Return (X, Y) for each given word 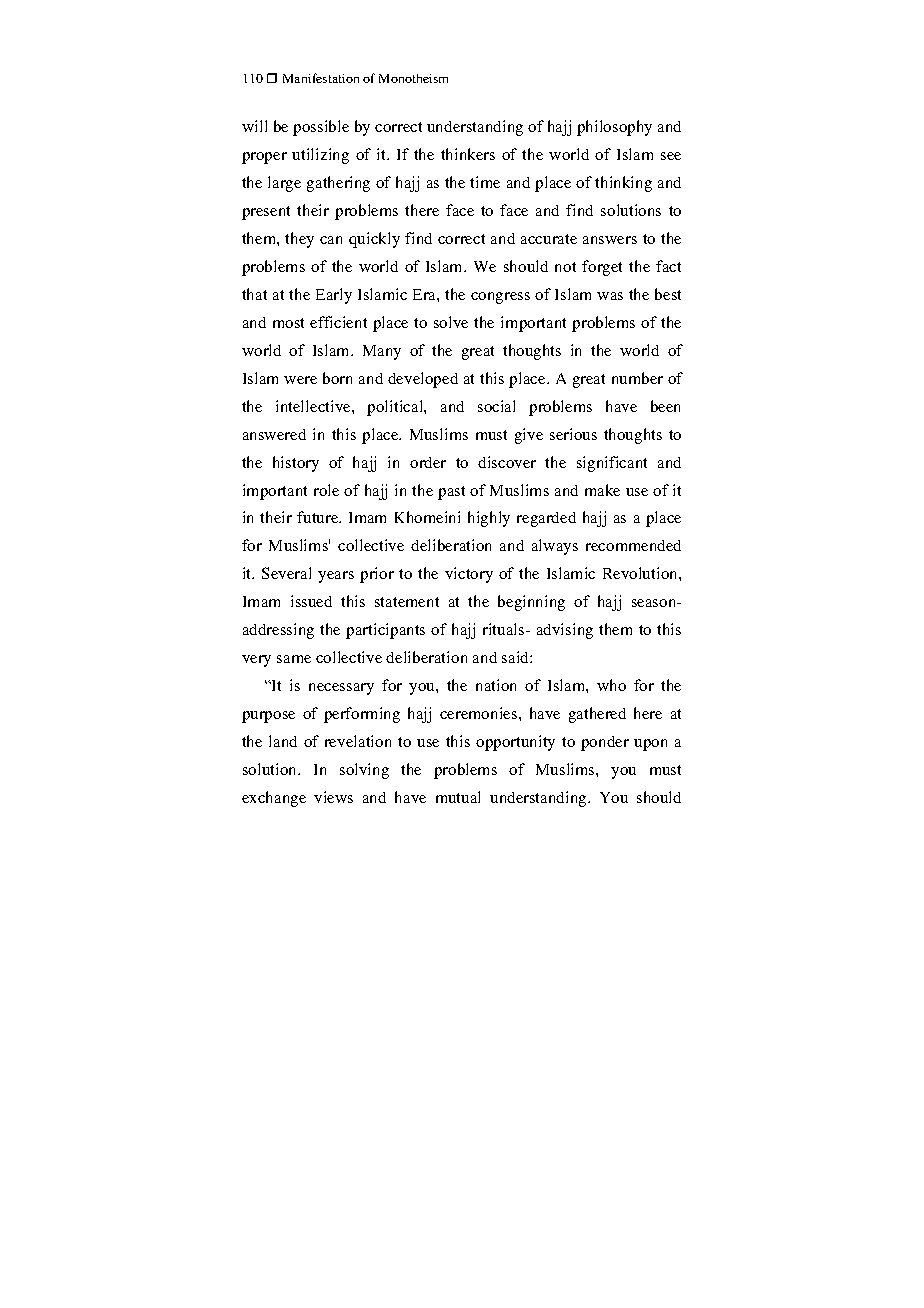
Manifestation (321, 78)
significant (612, 464)
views (333, 797)
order (428, 462)
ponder (605, 743)
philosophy (614, 128)
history (296, 464)
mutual (458, 797)
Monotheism (413, 78)
